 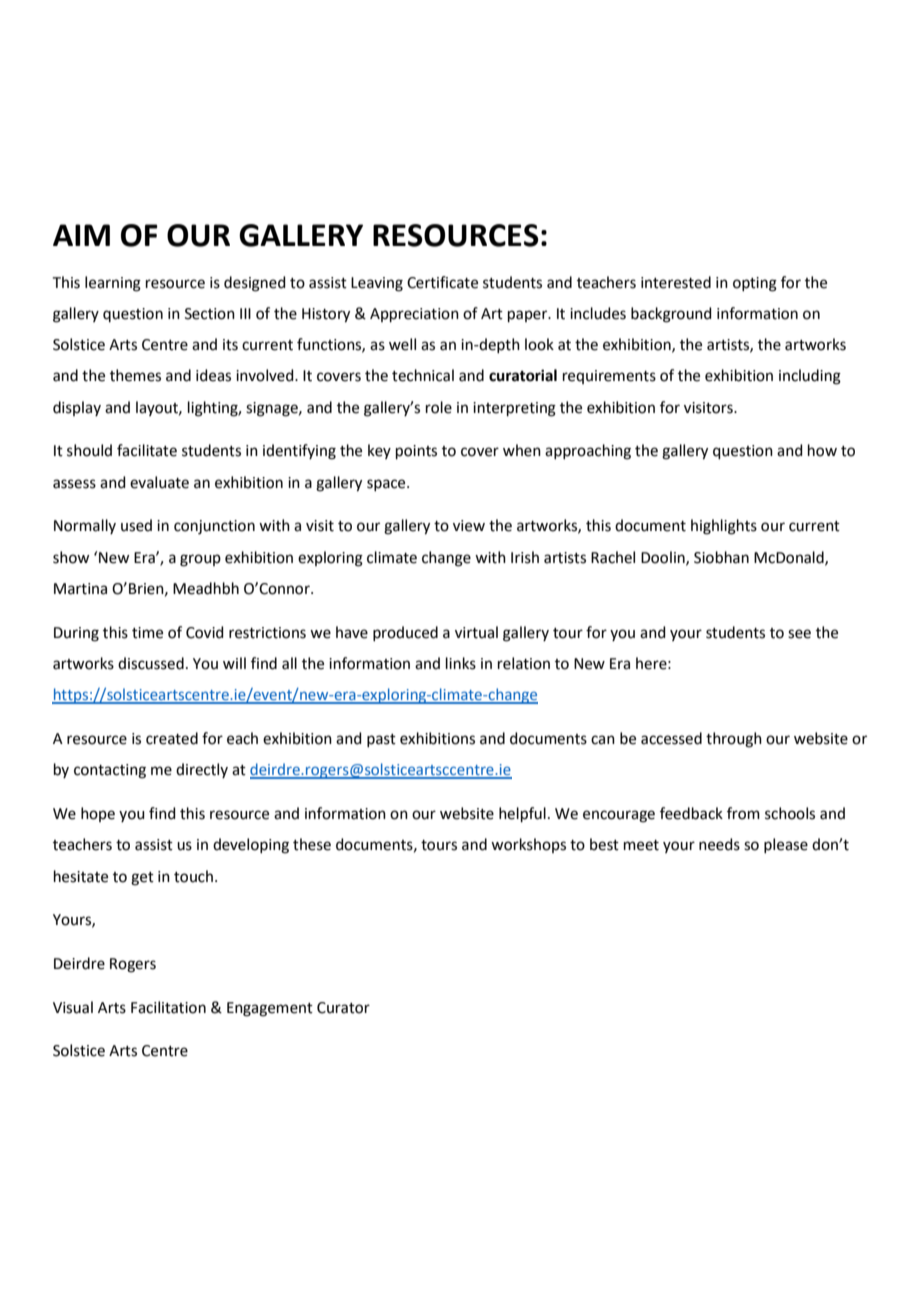 I want to click on Engagement, so click(x=270, y=1009).
